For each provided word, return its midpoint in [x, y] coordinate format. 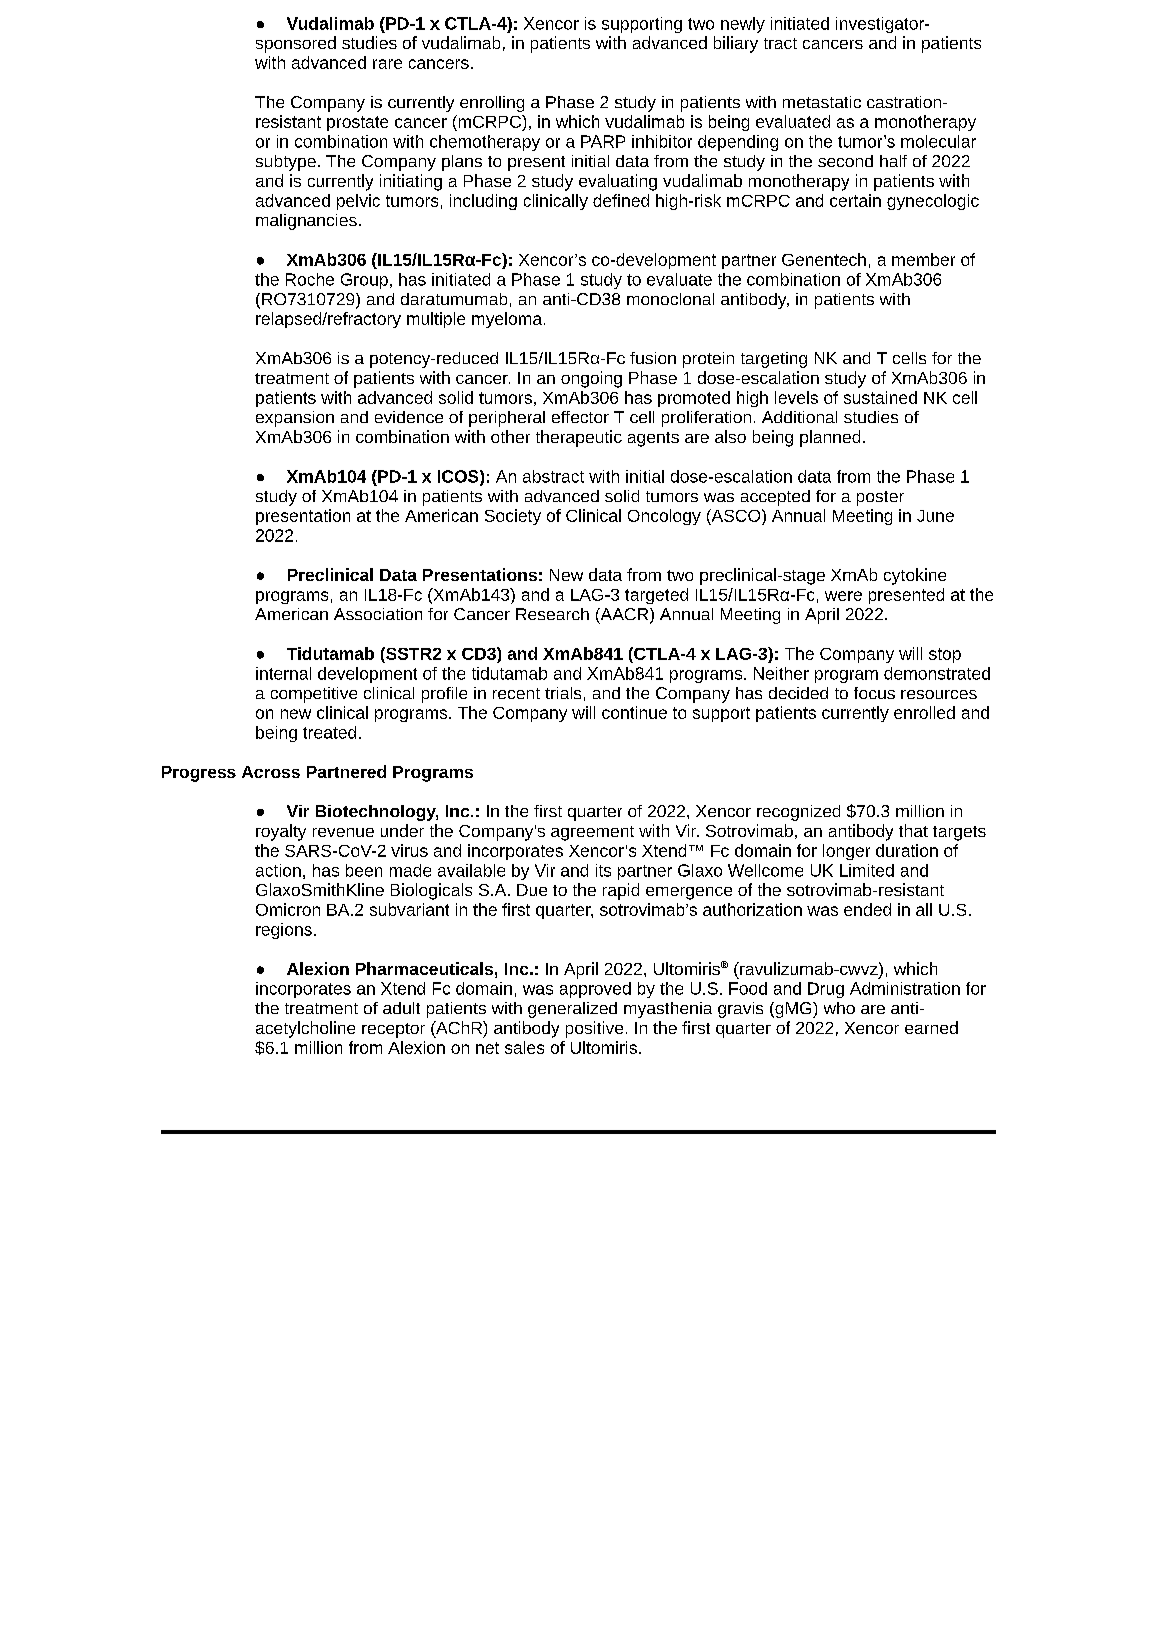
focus [874, 693]
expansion [295, 419]
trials [563, 693]
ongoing [591, 379]
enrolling [492, 104]
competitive [314, 695]
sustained [880, 397]
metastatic [822, 102]
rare [387, 64]
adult [401, 1008]
